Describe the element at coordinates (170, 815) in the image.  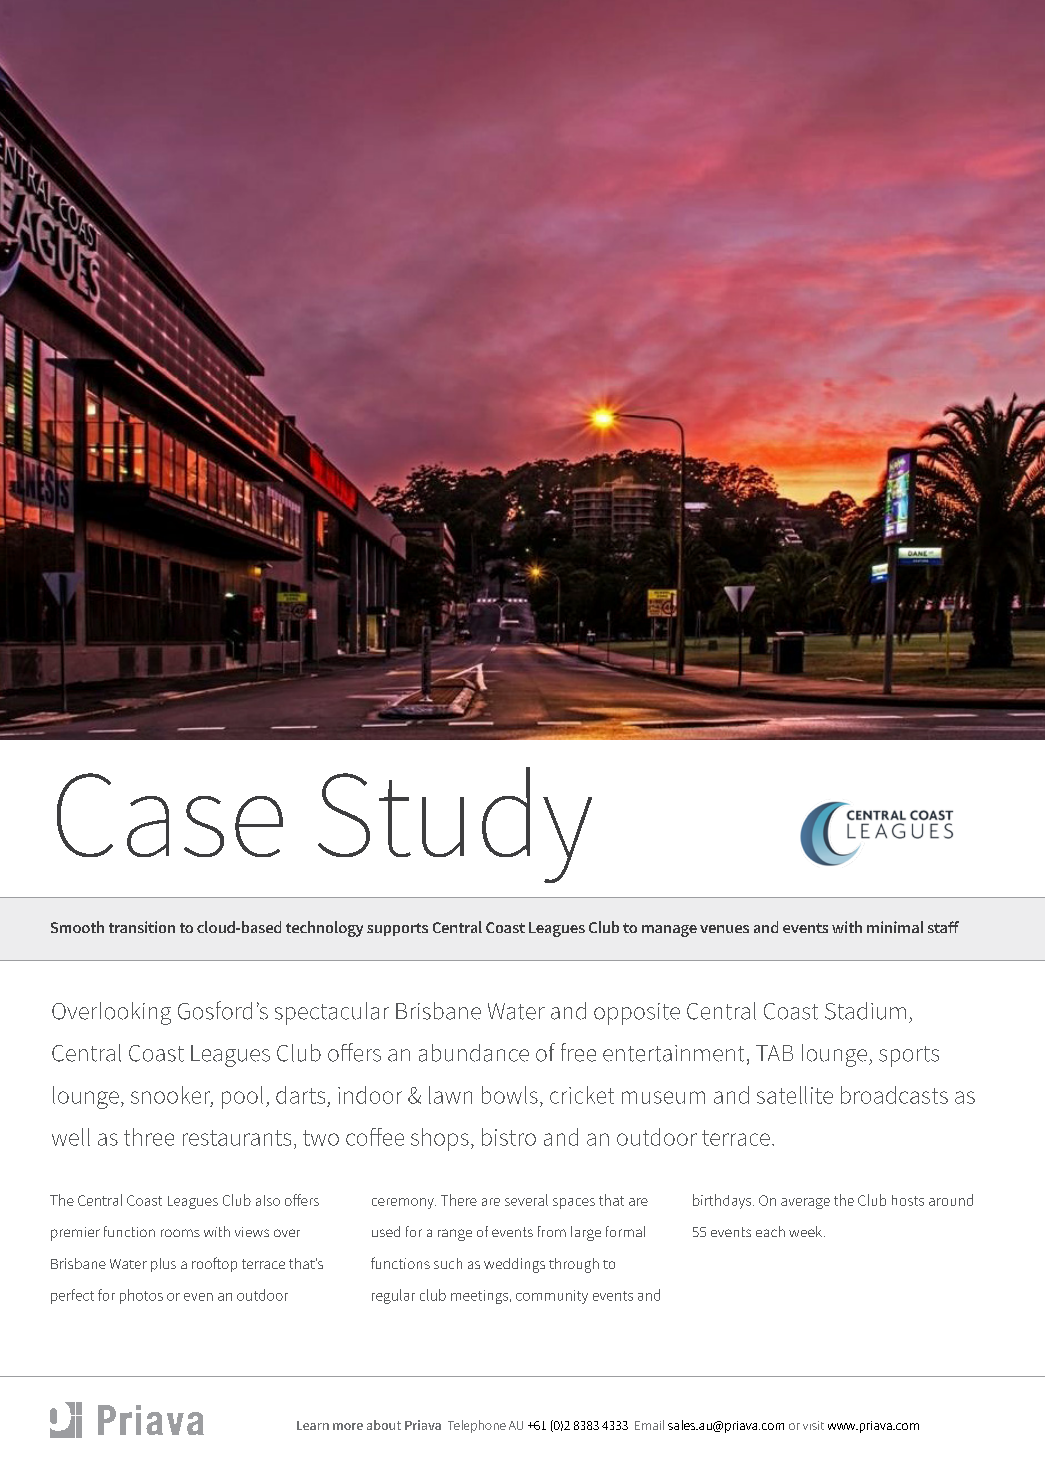
I see `Case` at that location.
